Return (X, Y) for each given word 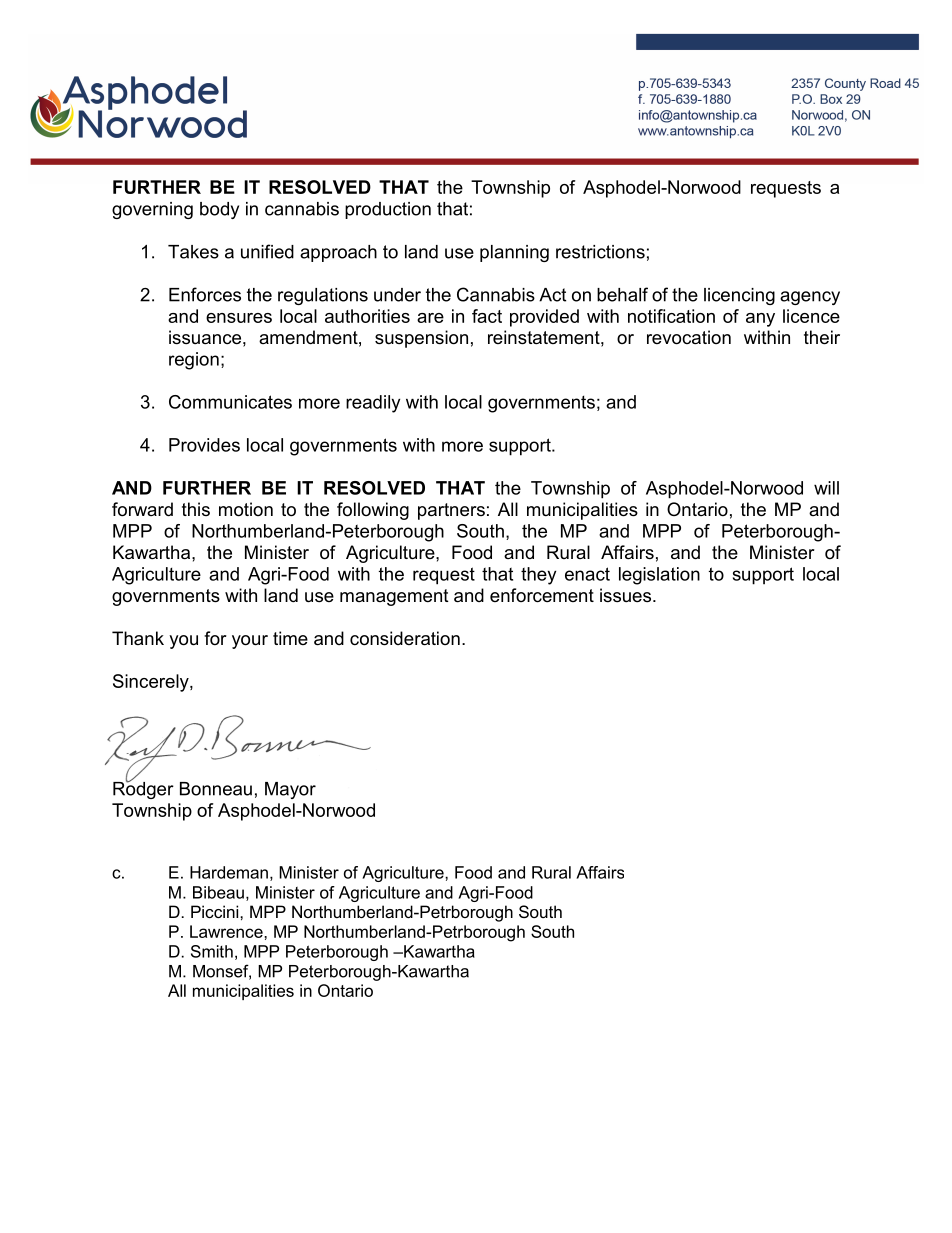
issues (627, 595)
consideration (405, 638)
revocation (689, 337)
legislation (659, 576)
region (194, 361)
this (196, 509)
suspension (421, 339)
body (219, 210)
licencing (739, 296)
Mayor (290, 790)
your (250, 642)
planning (514, 253)
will (826, 488)
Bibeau (218, 892)
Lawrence (227, 931)
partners (451, 511)
